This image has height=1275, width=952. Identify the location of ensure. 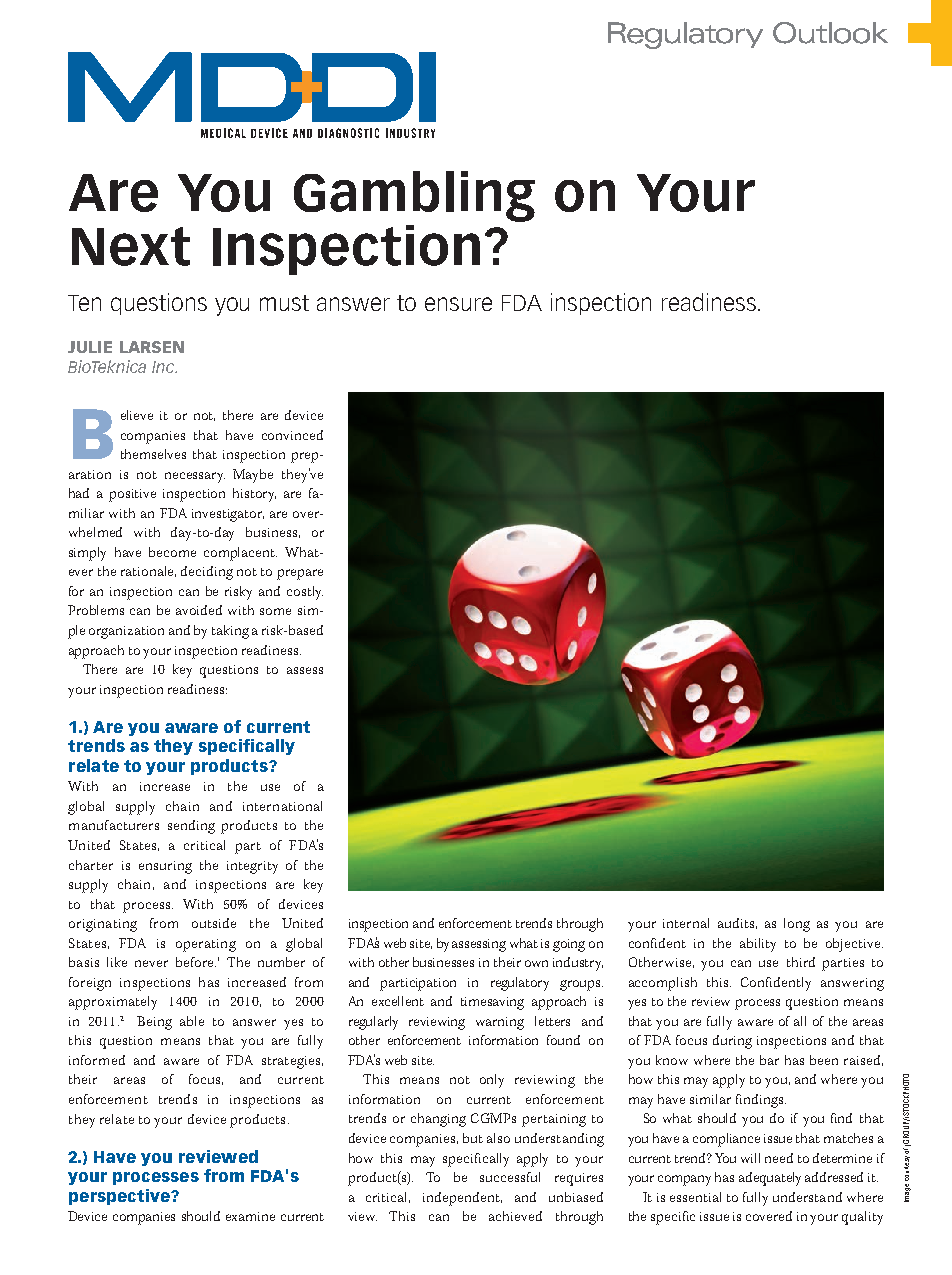
(458, 304).
